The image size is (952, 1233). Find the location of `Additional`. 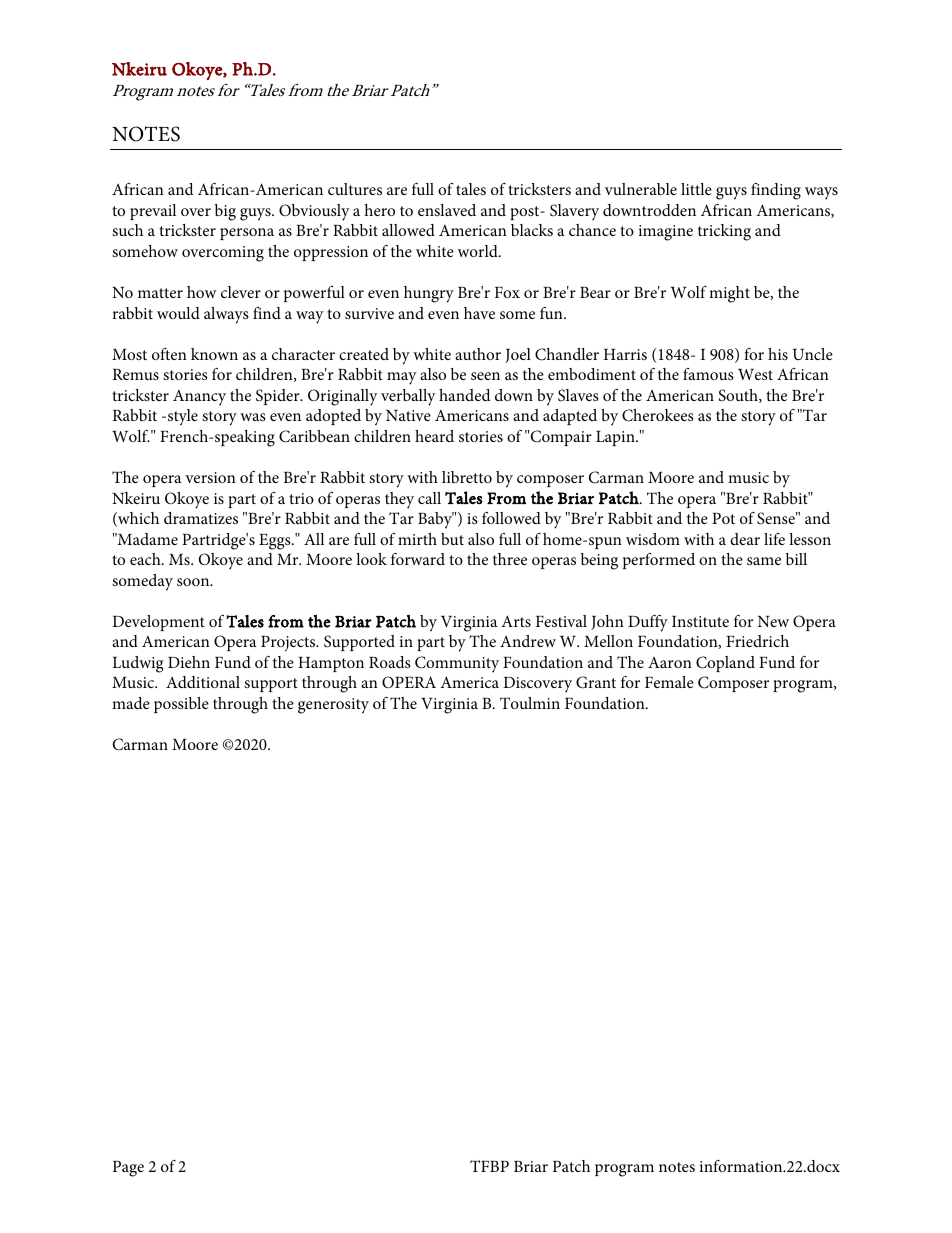

Additional is located at coordinates (203, 682).
